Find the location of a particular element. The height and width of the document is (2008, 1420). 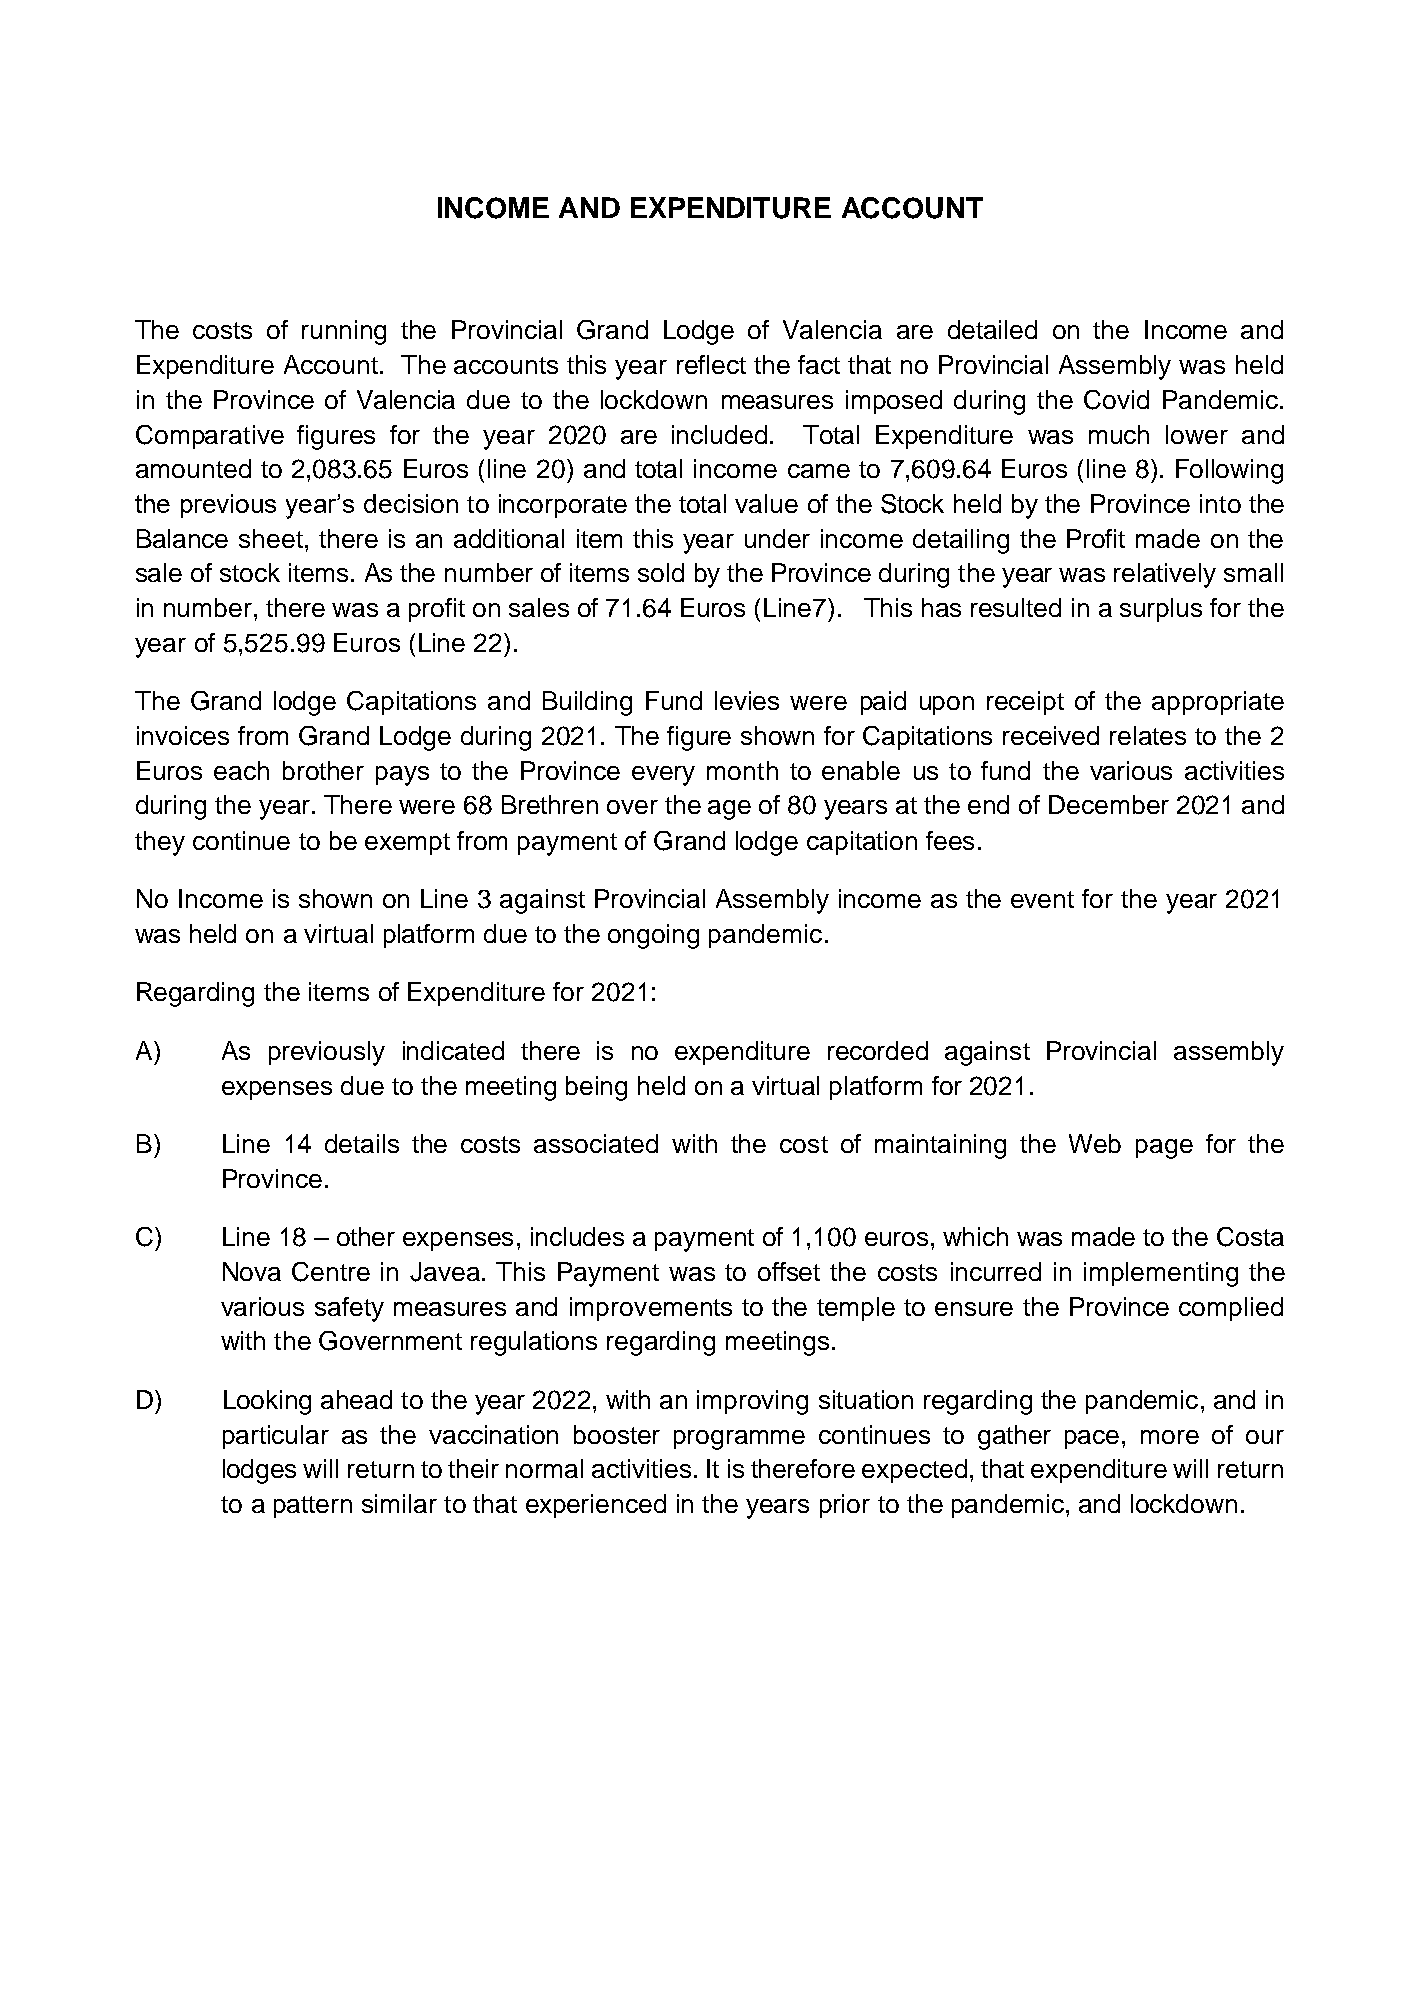

reflect is located at coordinates (711, 364).
